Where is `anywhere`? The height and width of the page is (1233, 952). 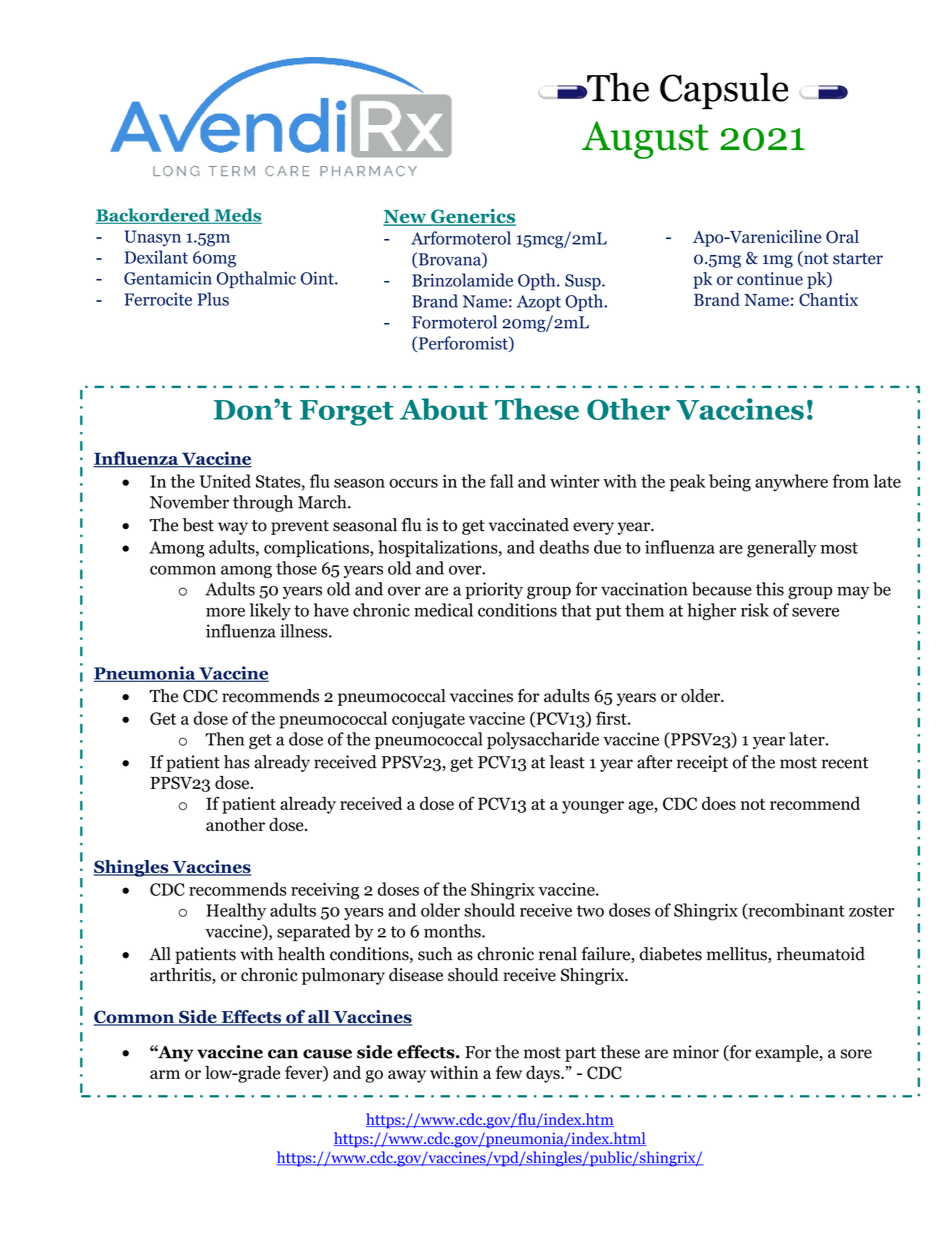 anywhere is located at coordinates (791, 482).
